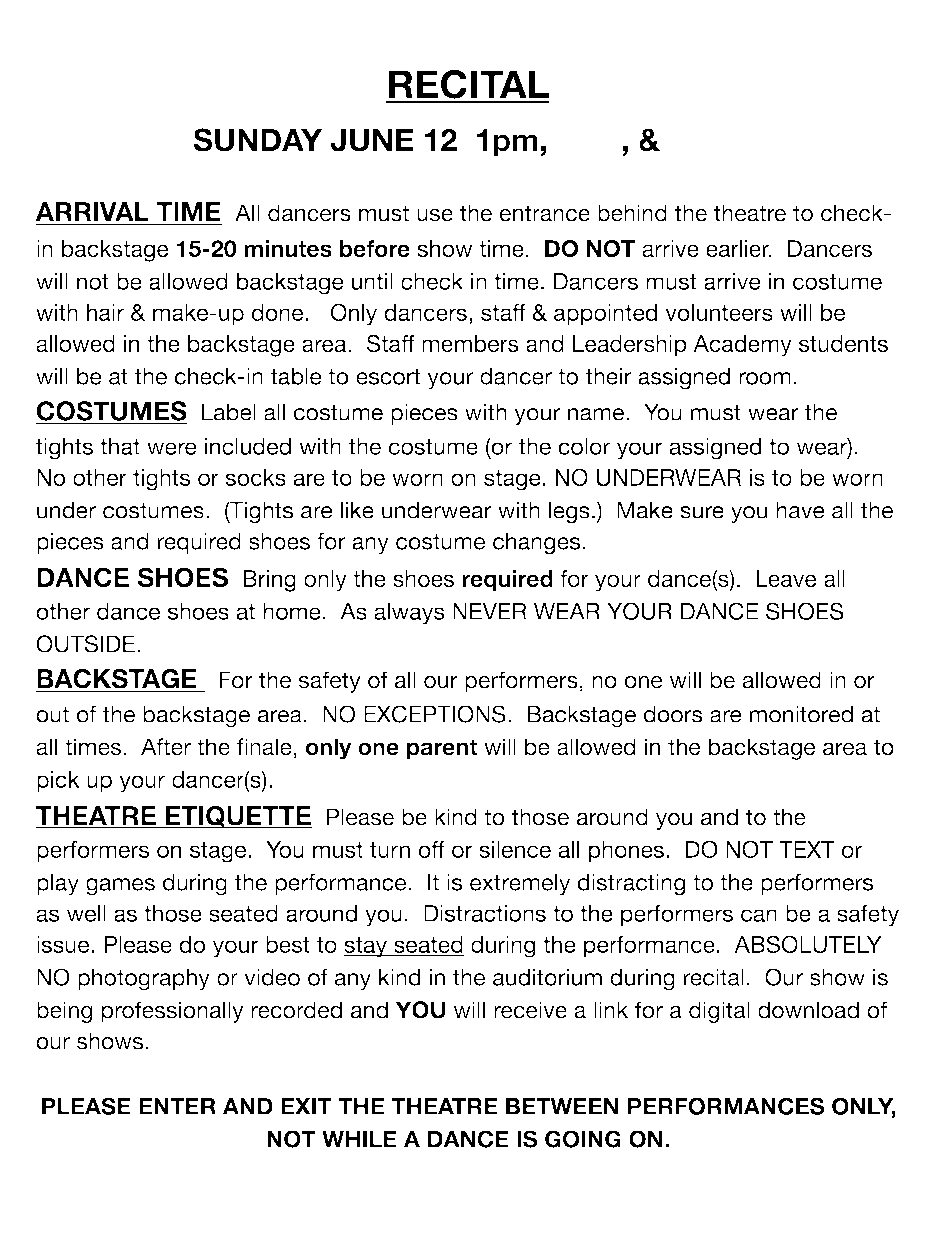 The height and width of the document is (1233, 952). Describe the element at coordinates (85, 644) in the document. I see `OUTSIDE` at that location.
